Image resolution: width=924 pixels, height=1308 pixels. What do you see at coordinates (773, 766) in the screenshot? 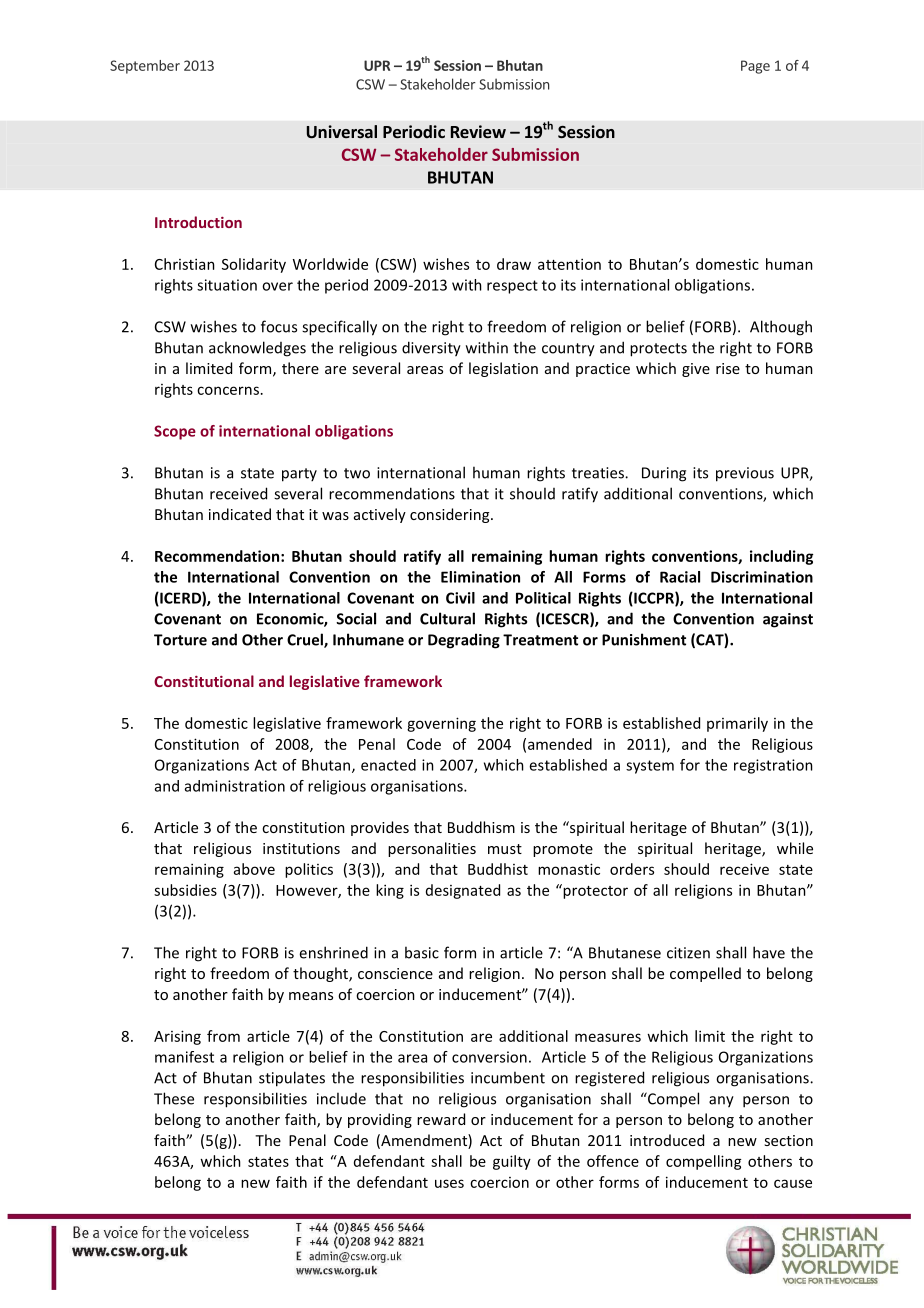
I see `registration` at bounding box center [773, 766].
